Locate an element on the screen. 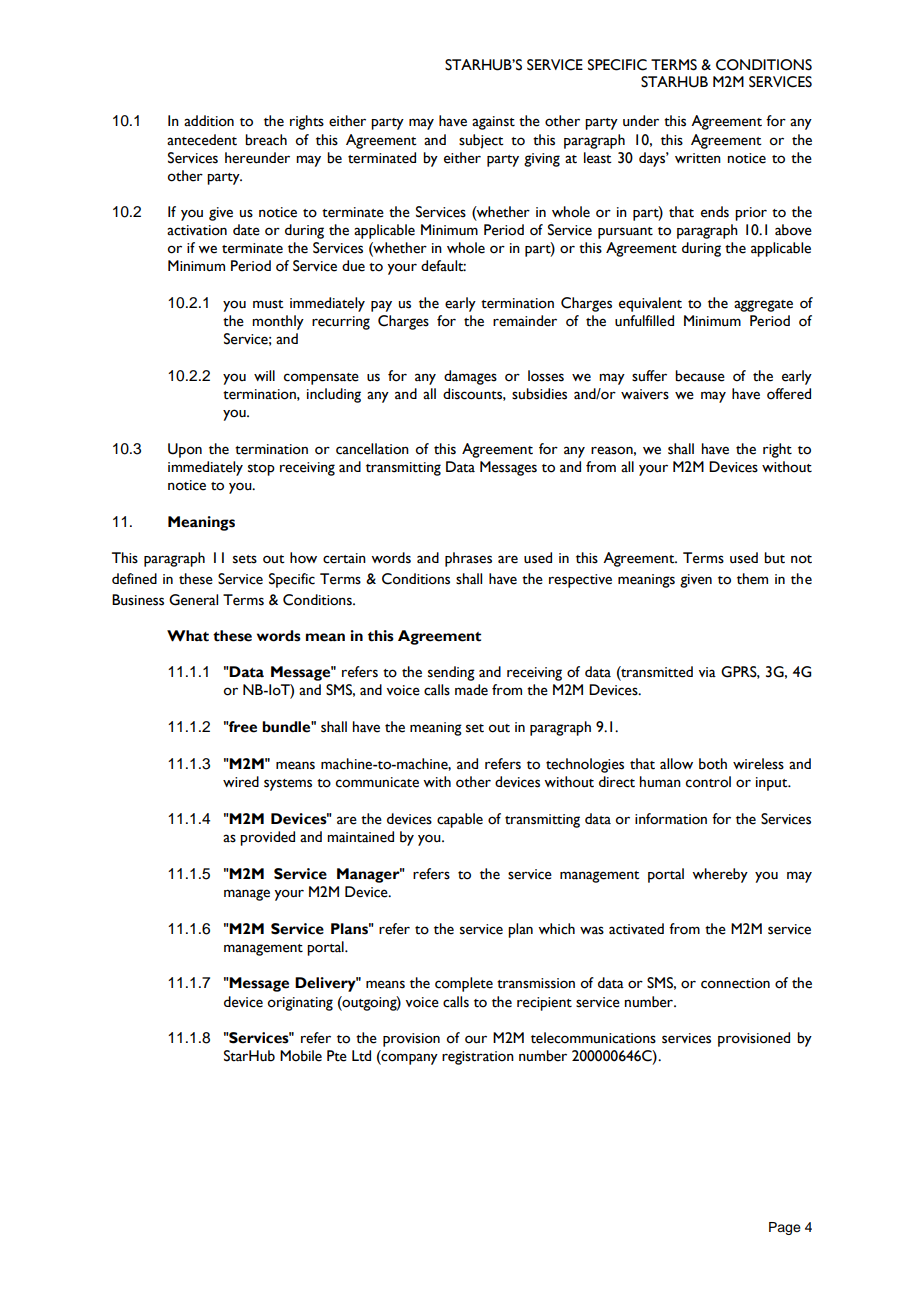 Image resolution: width=924 pixels, height=1308 pixels. stop is located at coordinates (261, 470).
